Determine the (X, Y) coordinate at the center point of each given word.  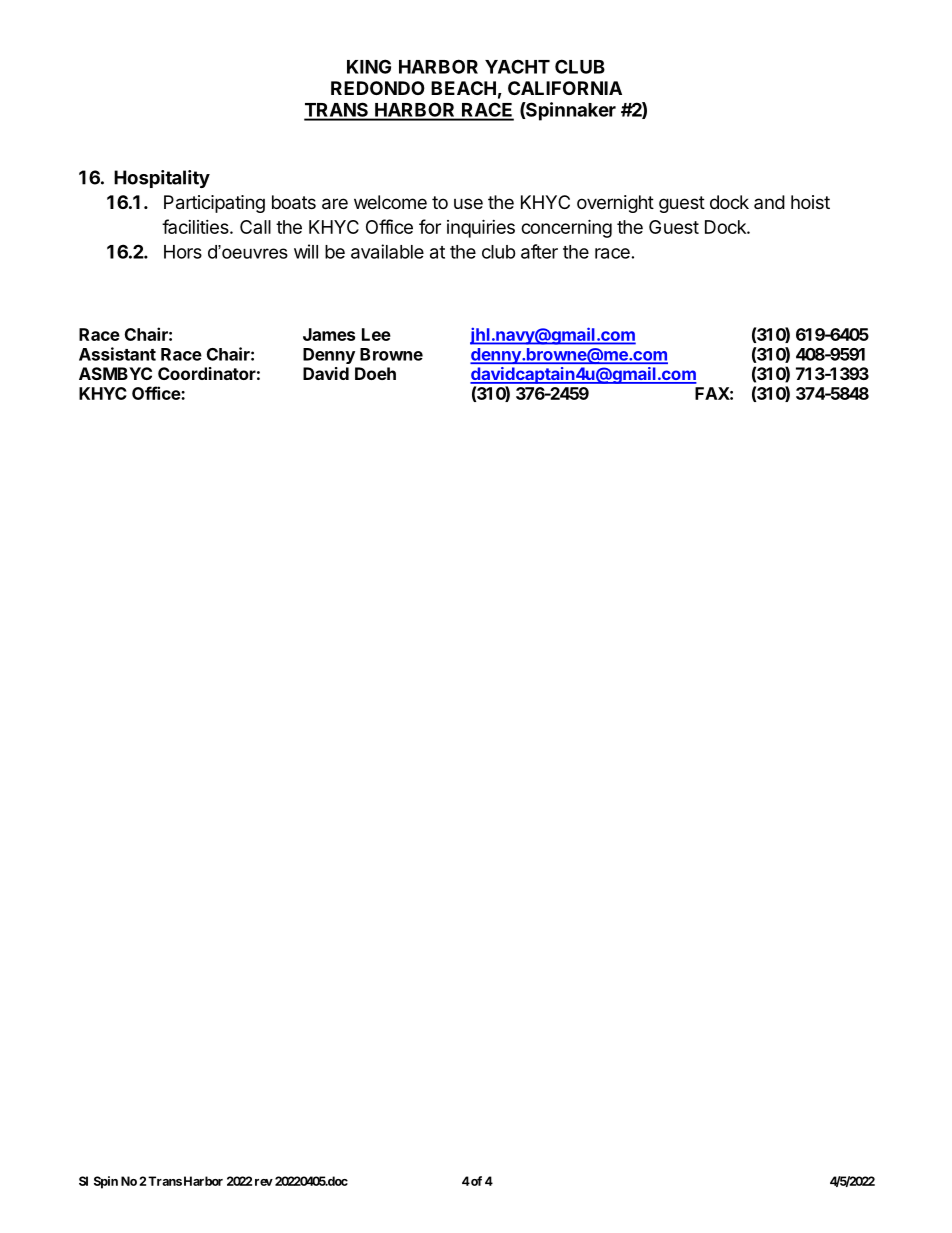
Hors (183, 252)
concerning (566, 228)
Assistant (117, 354)
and (769, 202)
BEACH (463, 88)
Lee (376, 334)
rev (264, 1182)
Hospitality (162, 179)
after (539, 251)
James (329, 334)
